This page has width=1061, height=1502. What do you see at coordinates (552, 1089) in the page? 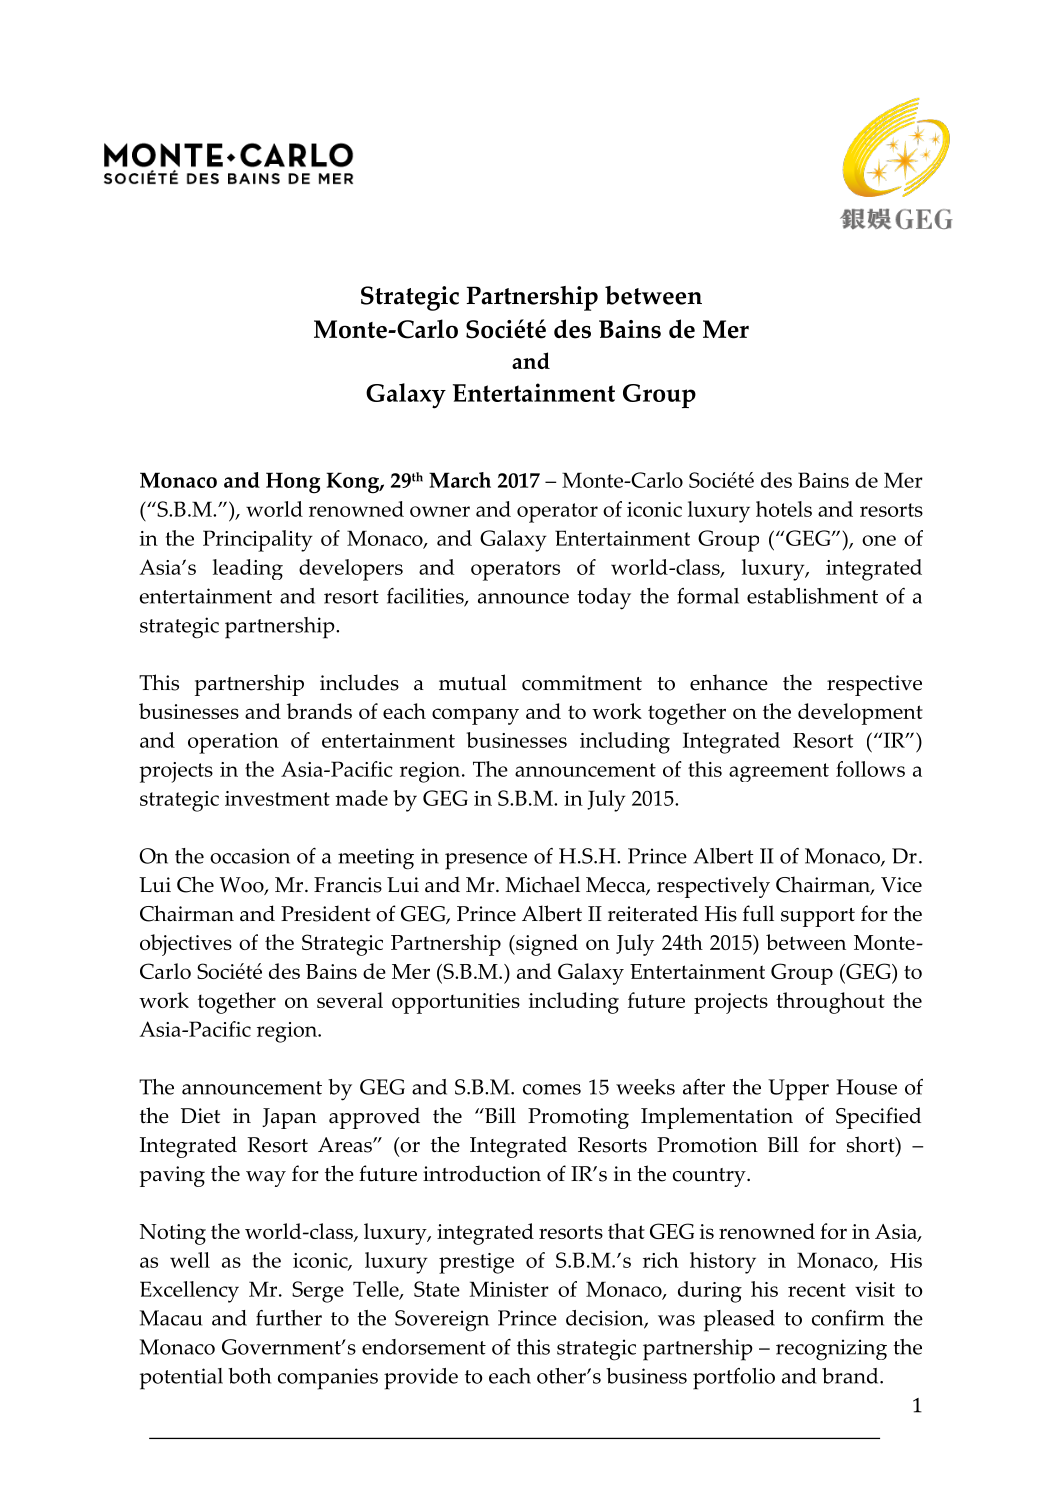
I see `comes` at bounding box center [552, 1089].
